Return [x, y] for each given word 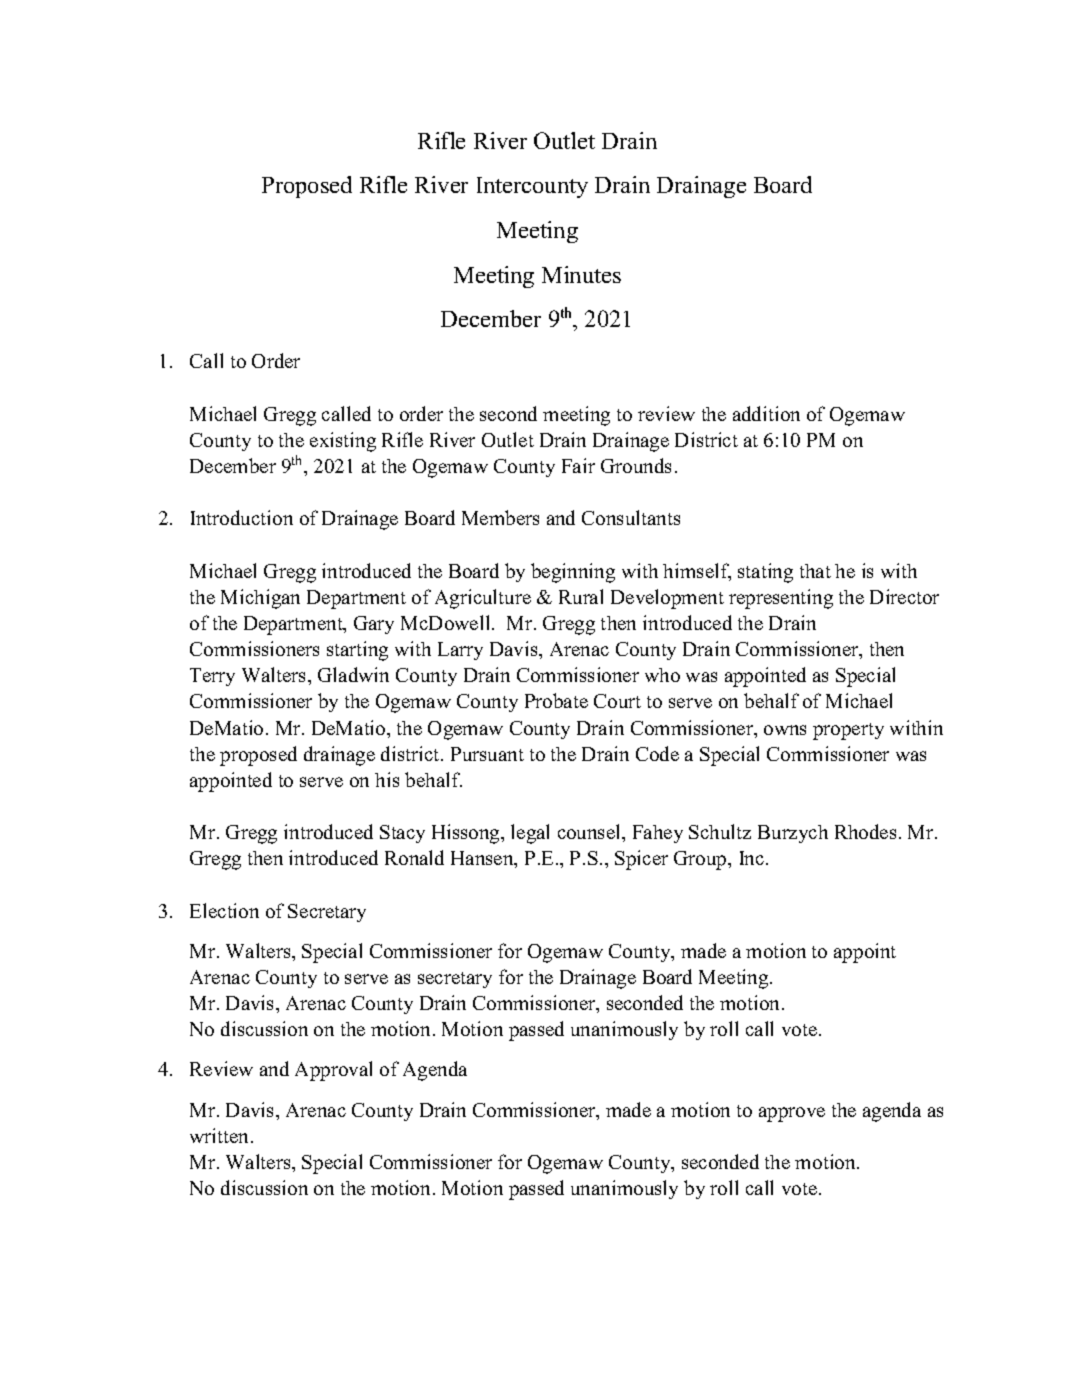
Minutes [581, 274]
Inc [753, 858]
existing [343, 442]
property [848, 731]
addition [766, 413]
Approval [333, 1071]
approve [792, 1114]
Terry [212, 677]
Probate [556, 700]
